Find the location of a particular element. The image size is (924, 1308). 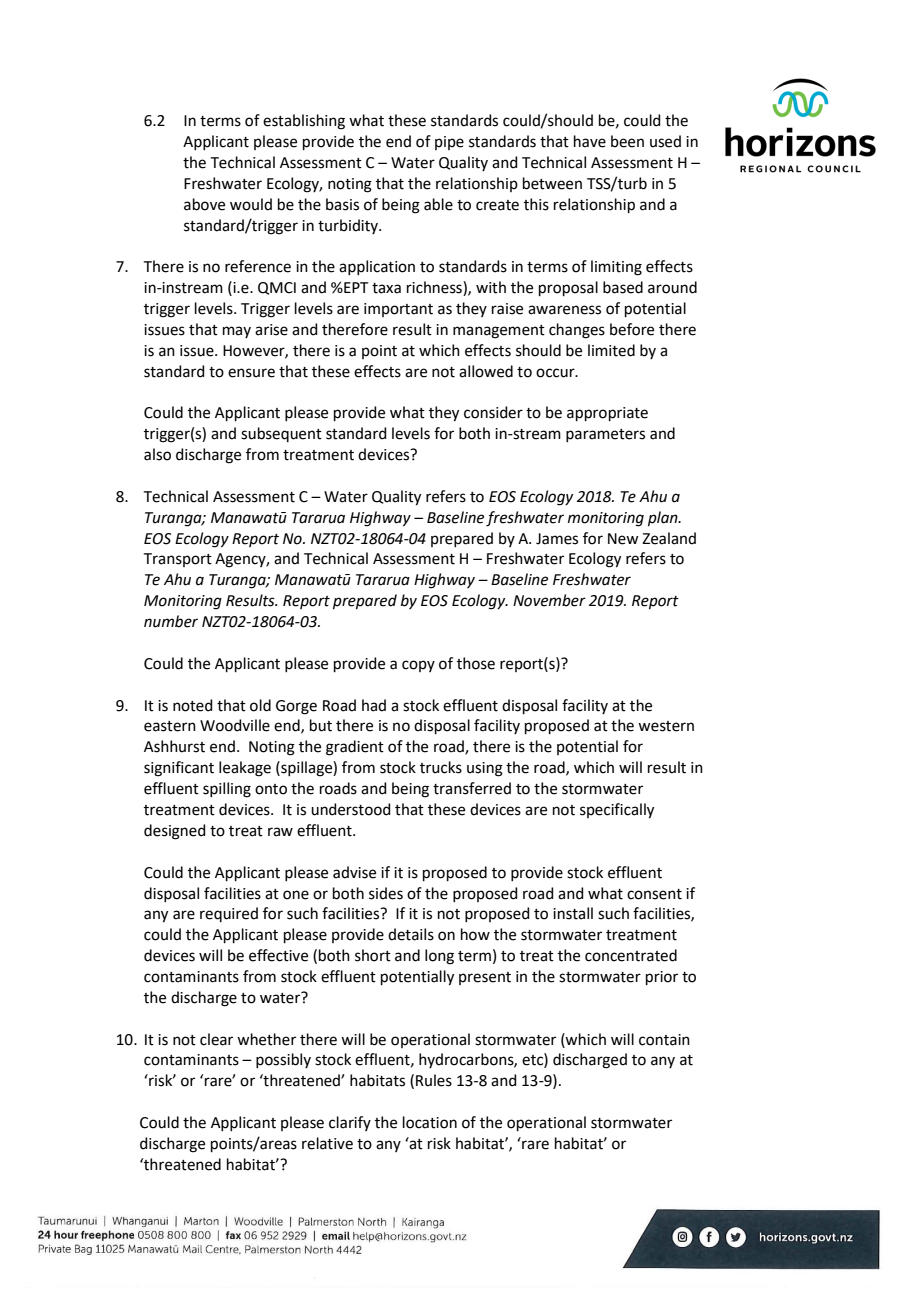

copy is located at coordinates (418, 666).
